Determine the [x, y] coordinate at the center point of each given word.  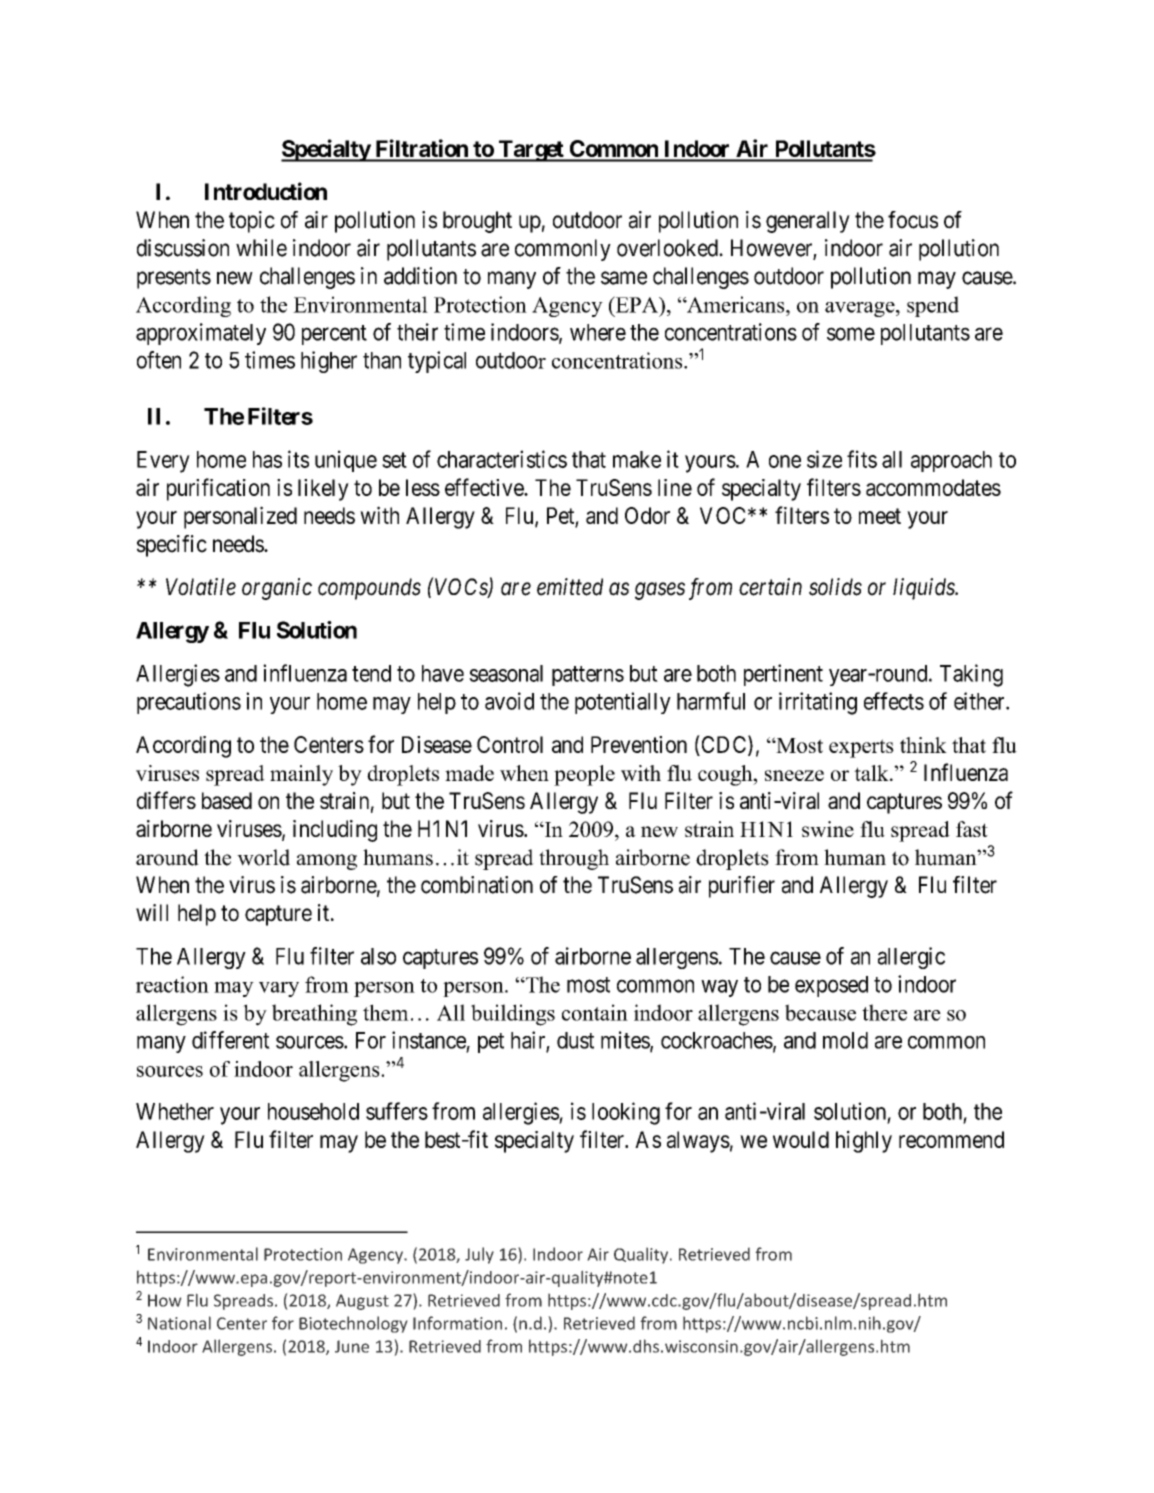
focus [913, 220]
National [179, 1323]
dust [575, 1040]
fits [862, 459]
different [231, 1040]
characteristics [502, 459]
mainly [301, 775]
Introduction [266, 191]
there [884, 1012]
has [267, 459]
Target [531, 151]
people [584, 775]
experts [861, 748]
